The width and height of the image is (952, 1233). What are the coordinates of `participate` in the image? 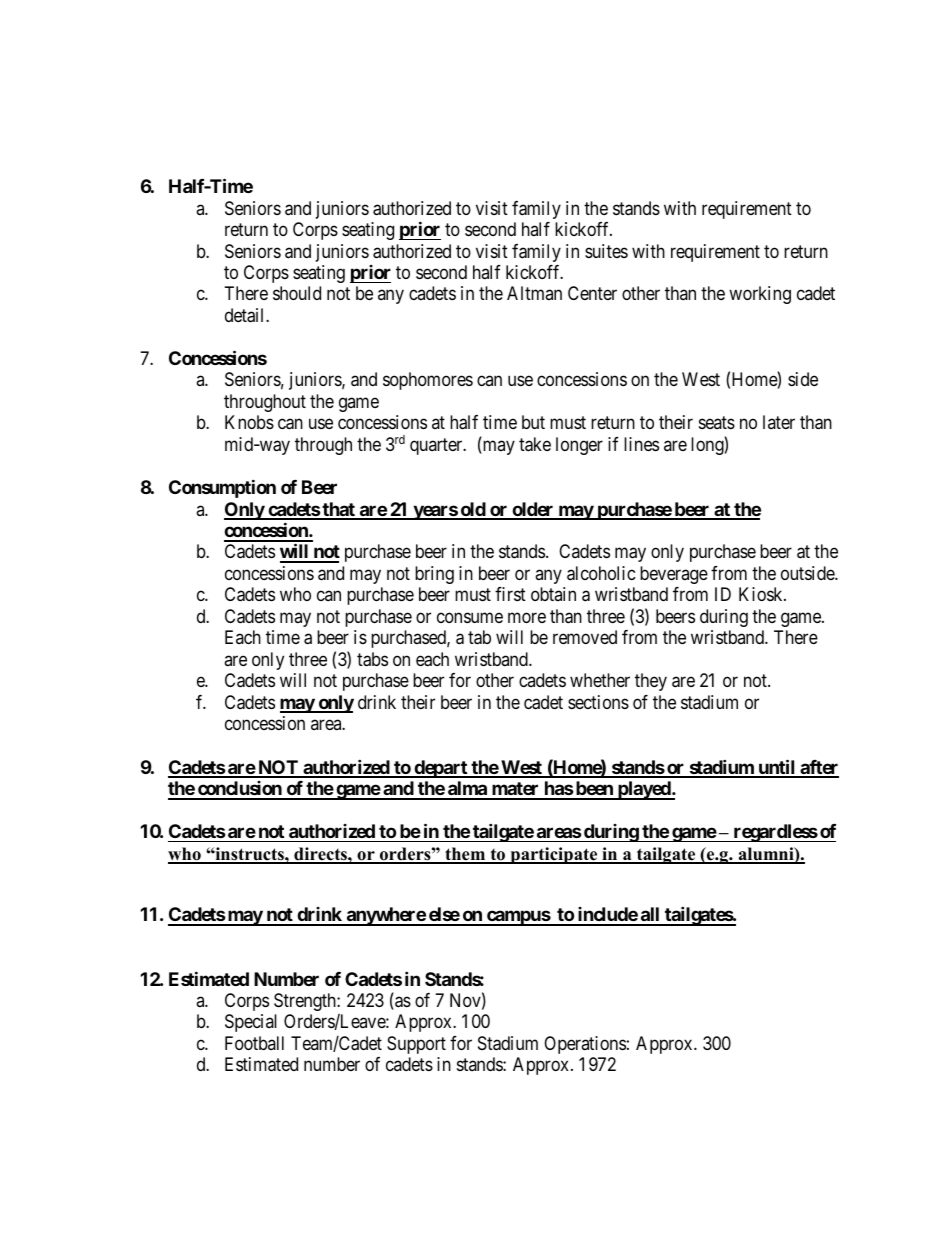 It's located at (554, 855).
